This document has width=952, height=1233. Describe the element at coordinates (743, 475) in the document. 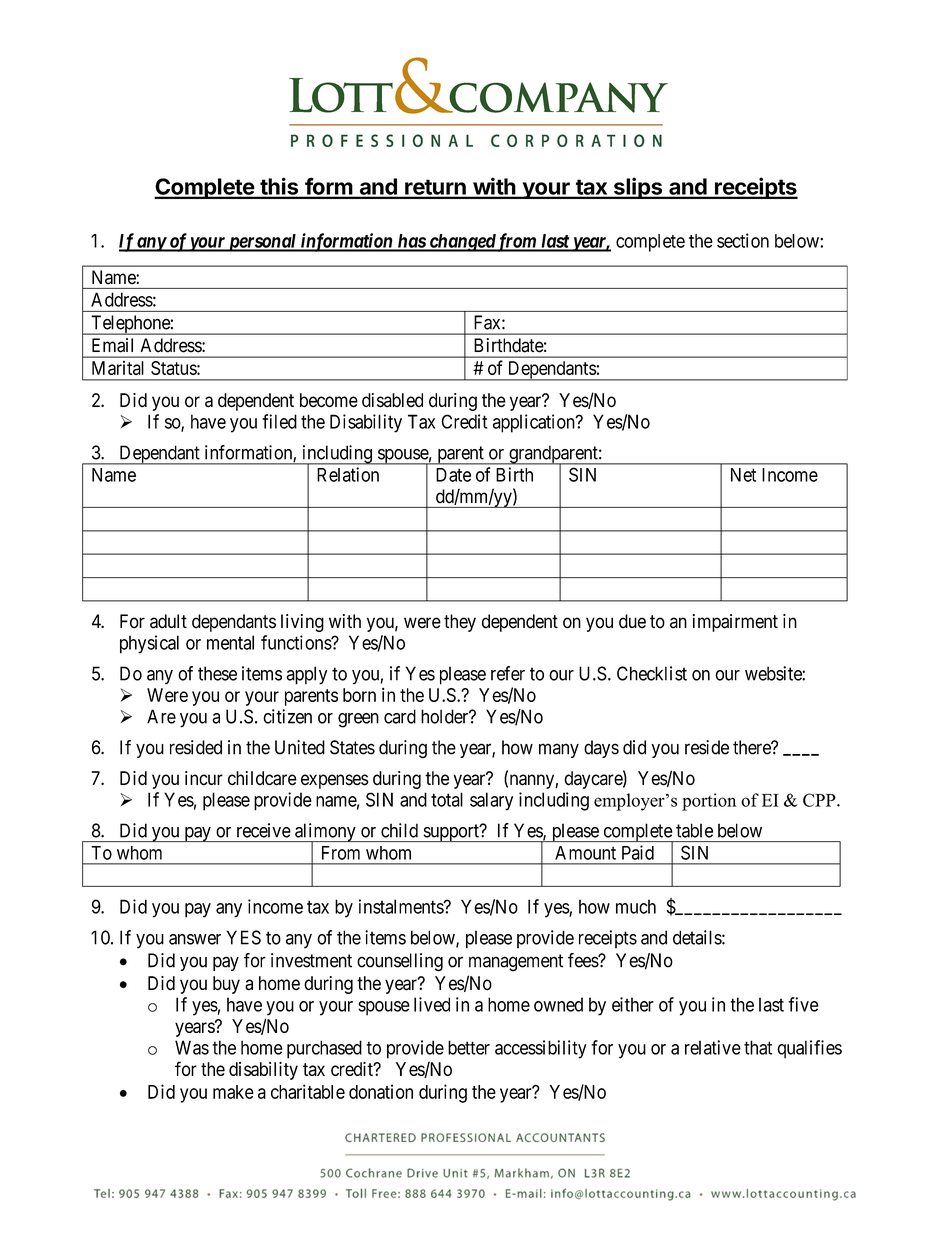

I see `Net` at that location.
